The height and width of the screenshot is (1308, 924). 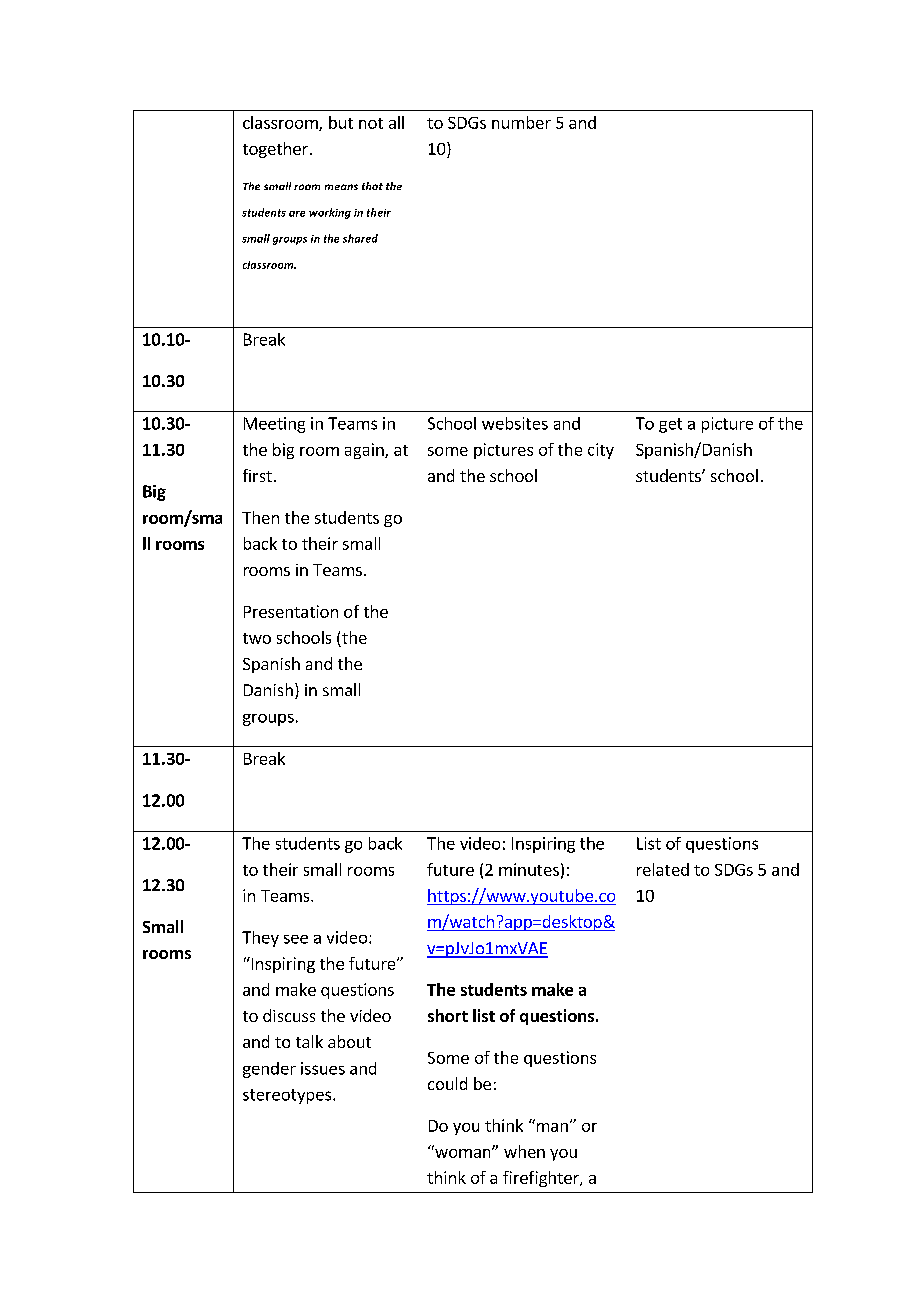 I want to click on city, so click(x=601, y=451).
